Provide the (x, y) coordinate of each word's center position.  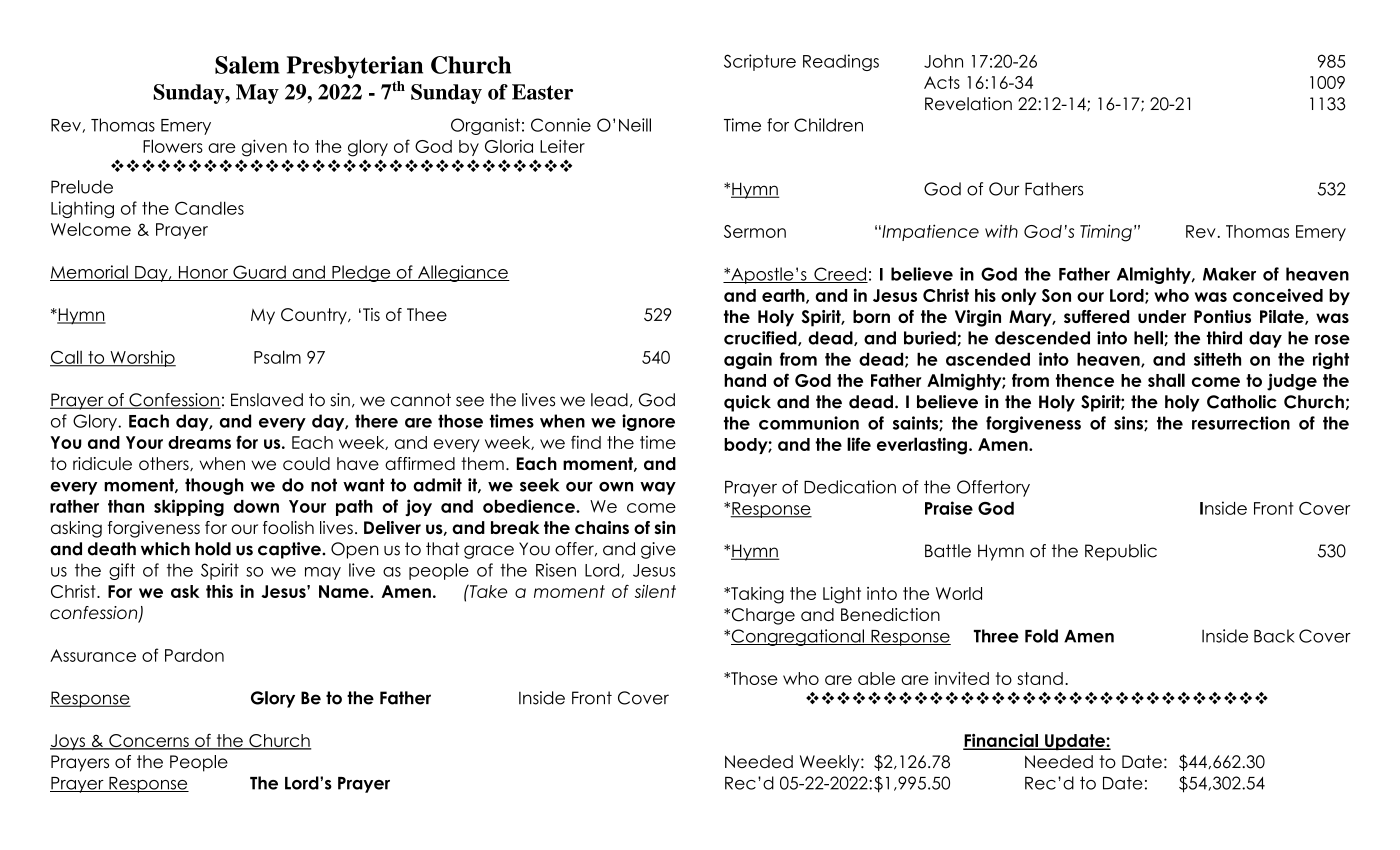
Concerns (149, 742)
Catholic (1242, 402)
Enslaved (267, 400)
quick (747, 403)
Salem (247, 65)
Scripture (760, 62)
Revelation (968, 104)
